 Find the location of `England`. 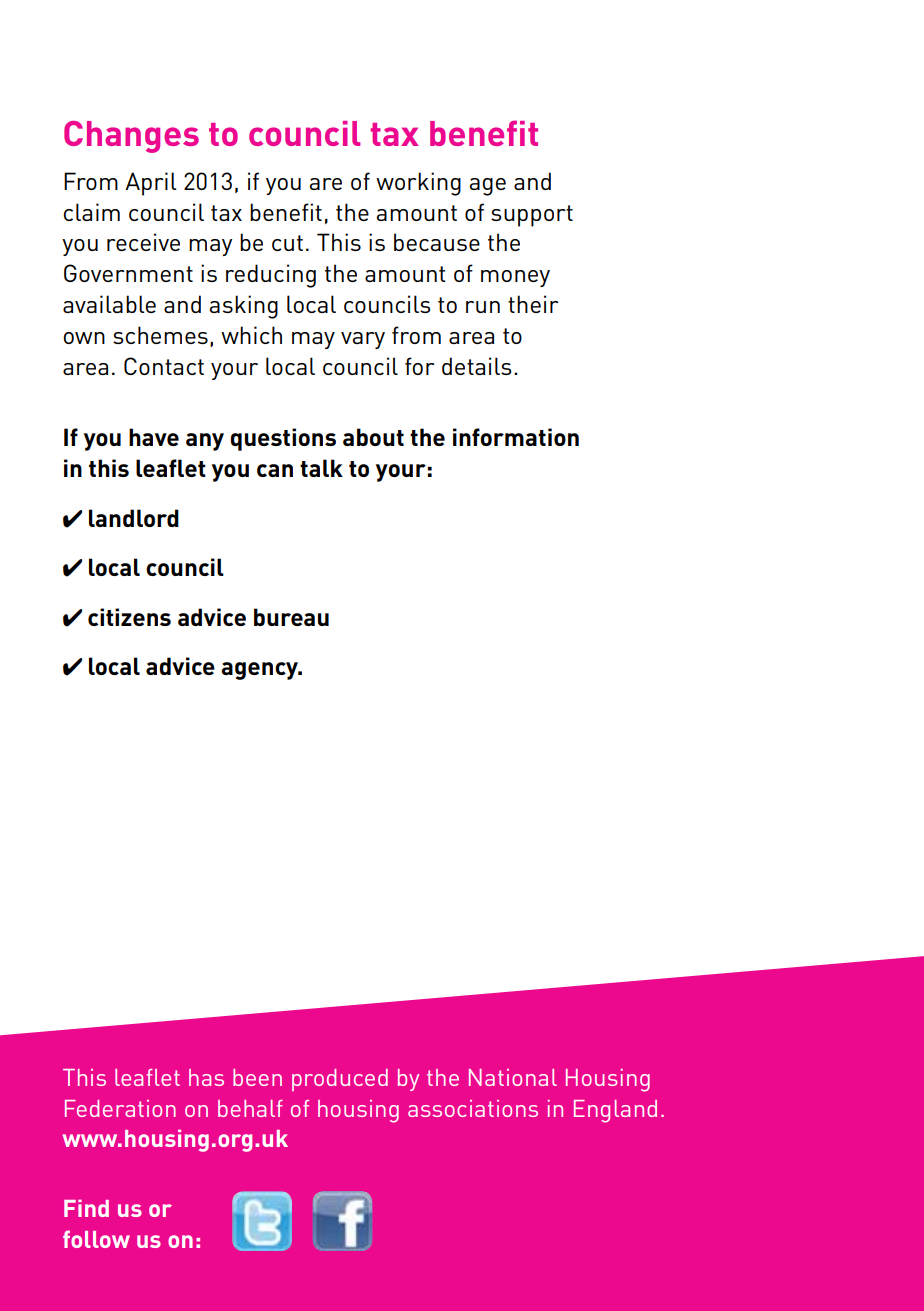

England is located at coordinates (615, 1111).
